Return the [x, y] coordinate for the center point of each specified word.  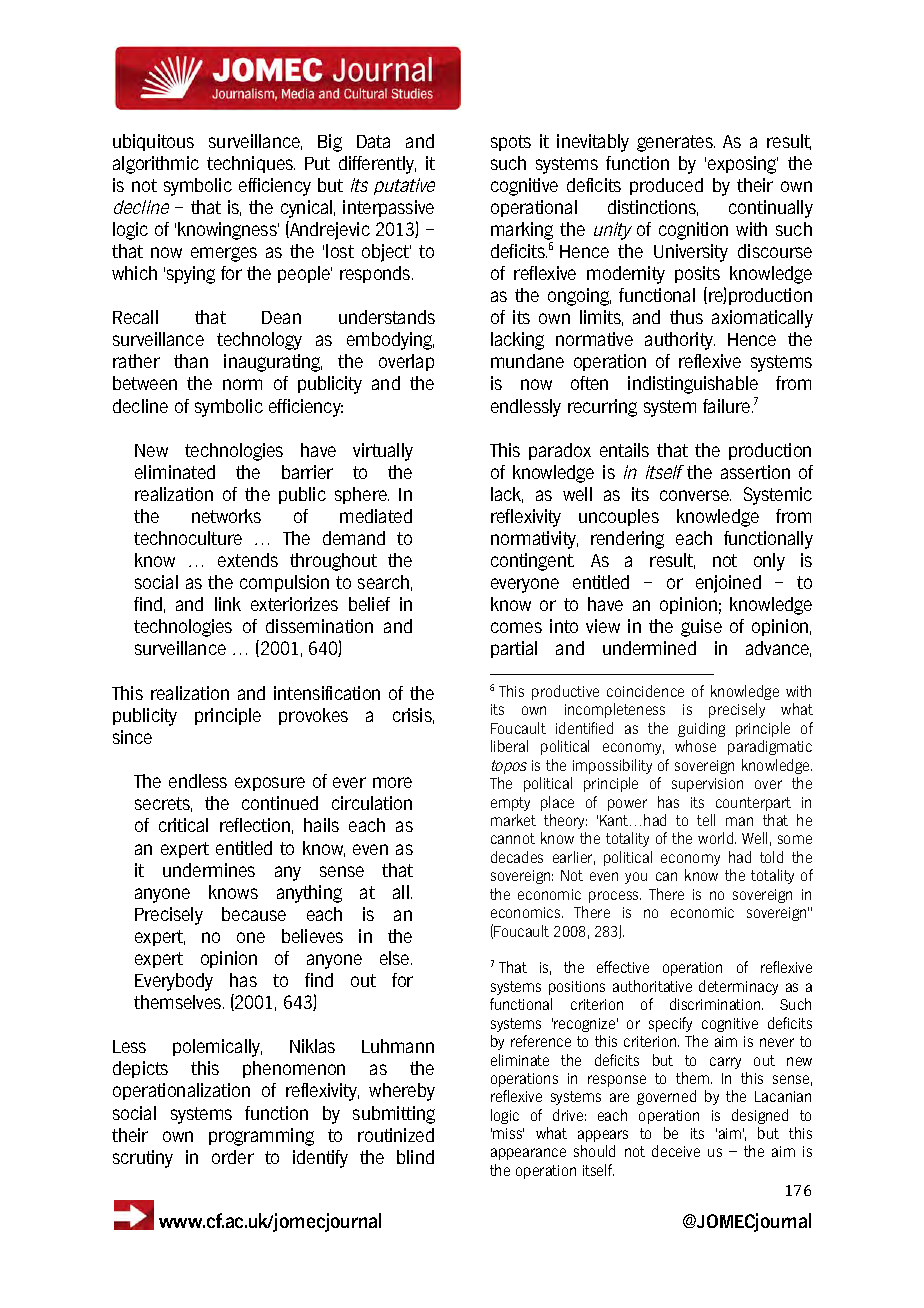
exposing [743, 165]
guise [701, 628]
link [228, 604]
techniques [251, 164]
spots [511, 143]
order [233, 1157]
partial [514, 649]
